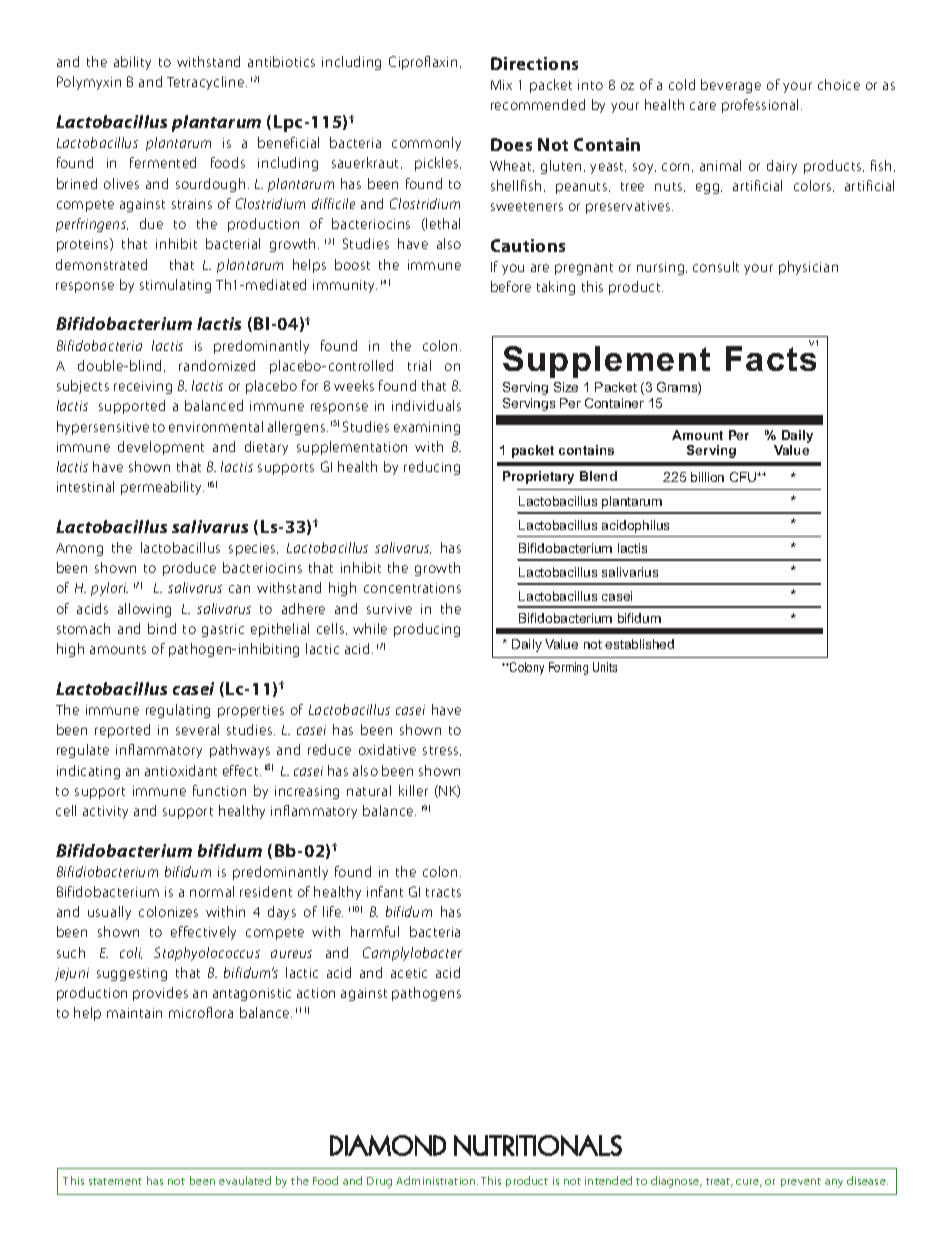 This image has height=1233, width=952. Describe the element at coordinates (162, 628) in the image. I see `bind` at that location.
